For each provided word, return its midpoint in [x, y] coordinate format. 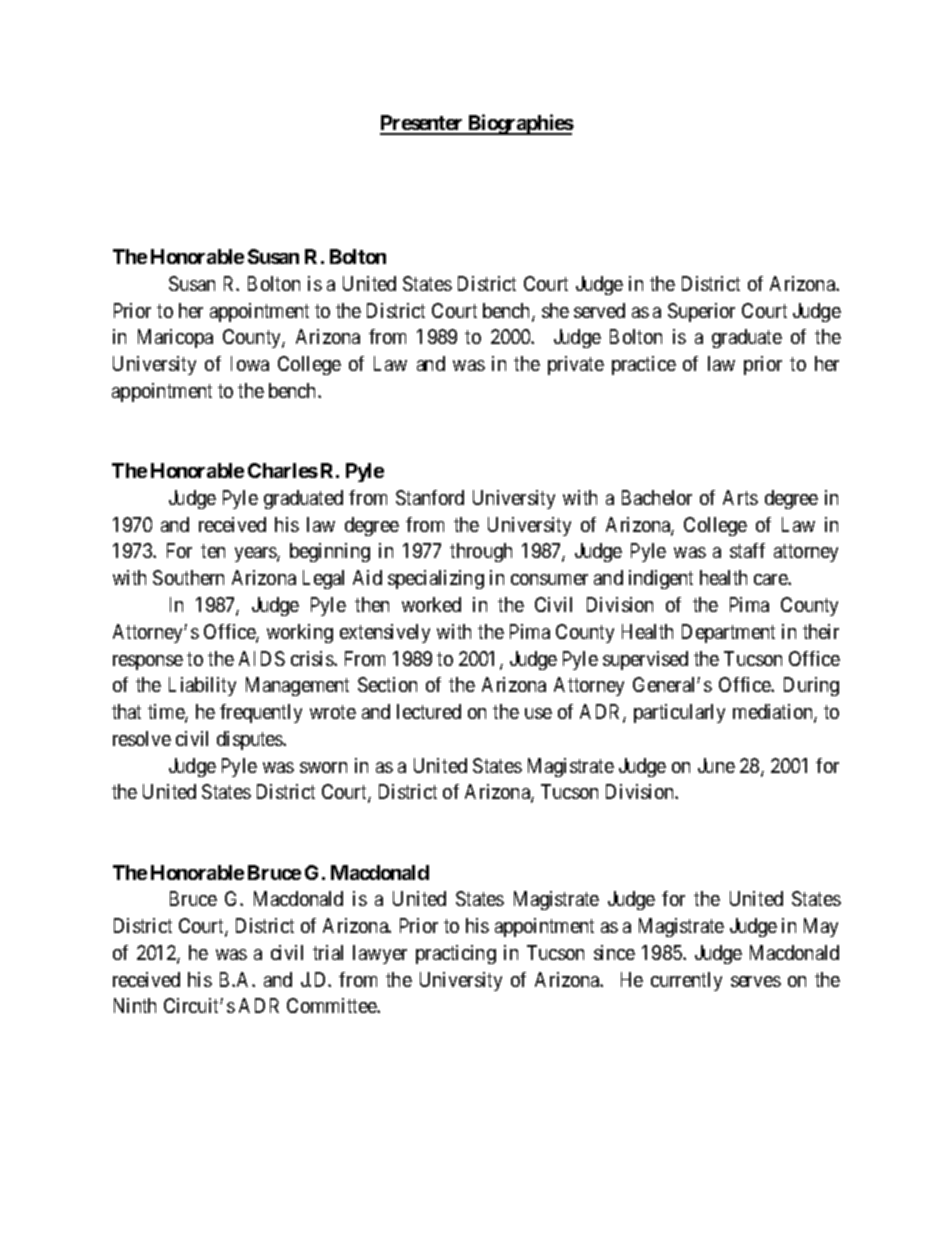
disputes [250, 740]
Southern [188, 577]
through [481, 552]
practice [644, 365]
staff [747, 550]
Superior [701, 312]
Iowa [250, 363]
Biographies [520, 124]
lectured [429, 711]
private [576, 365]
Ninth [135, 1005]
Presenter [423, 124]
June [716, 765]
